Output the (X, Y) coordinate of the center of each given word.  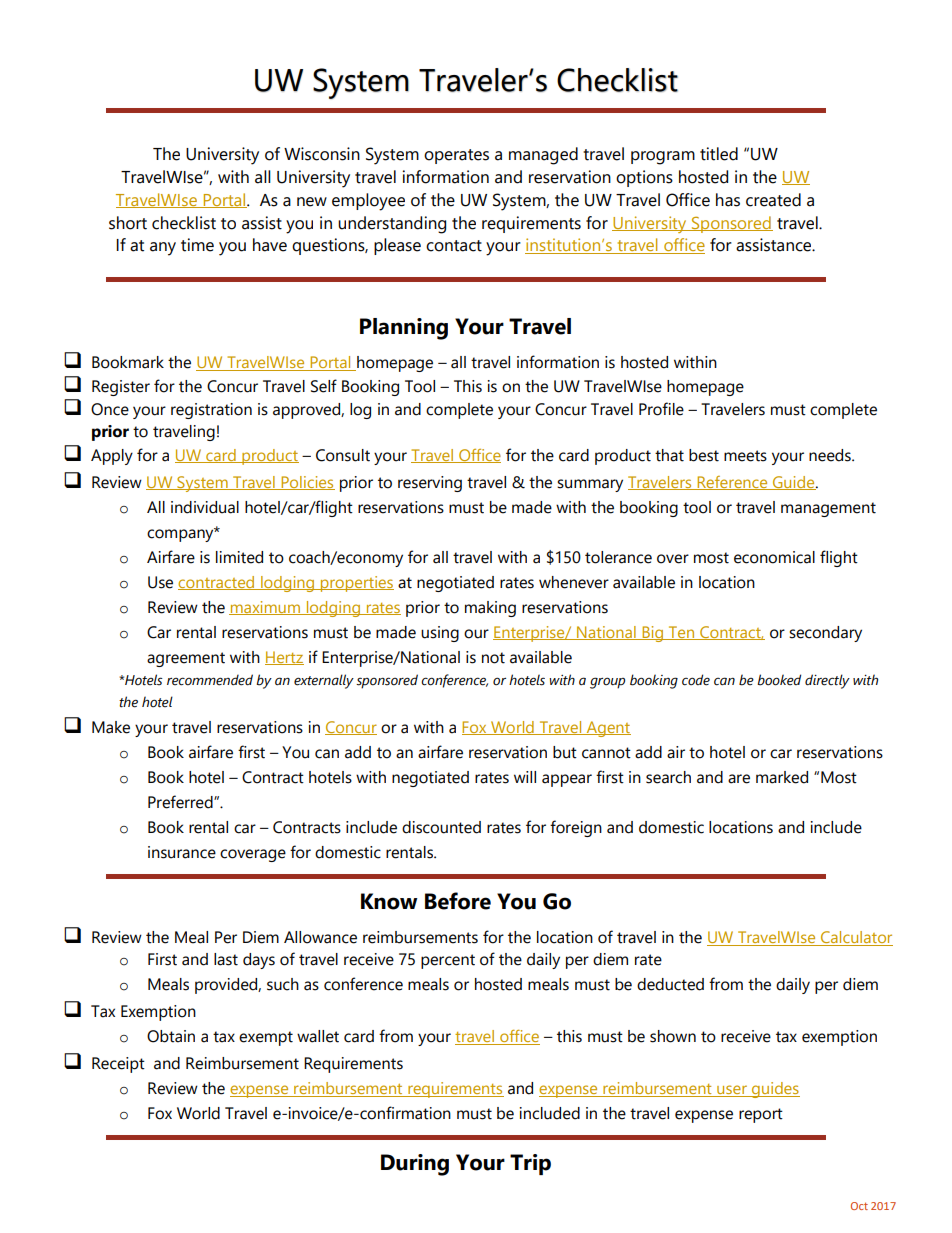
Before (458, 901)
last (226, 959)
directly (827, 681)
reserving (430, 484)
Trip (530, 1164)
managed (543, 156)
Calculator (856, 938)
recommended (210, 680)
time (197, 245)
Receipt (118, 1065)
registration (211, 411)
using (440, 634)
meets (745, 456)
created (773, 200)
